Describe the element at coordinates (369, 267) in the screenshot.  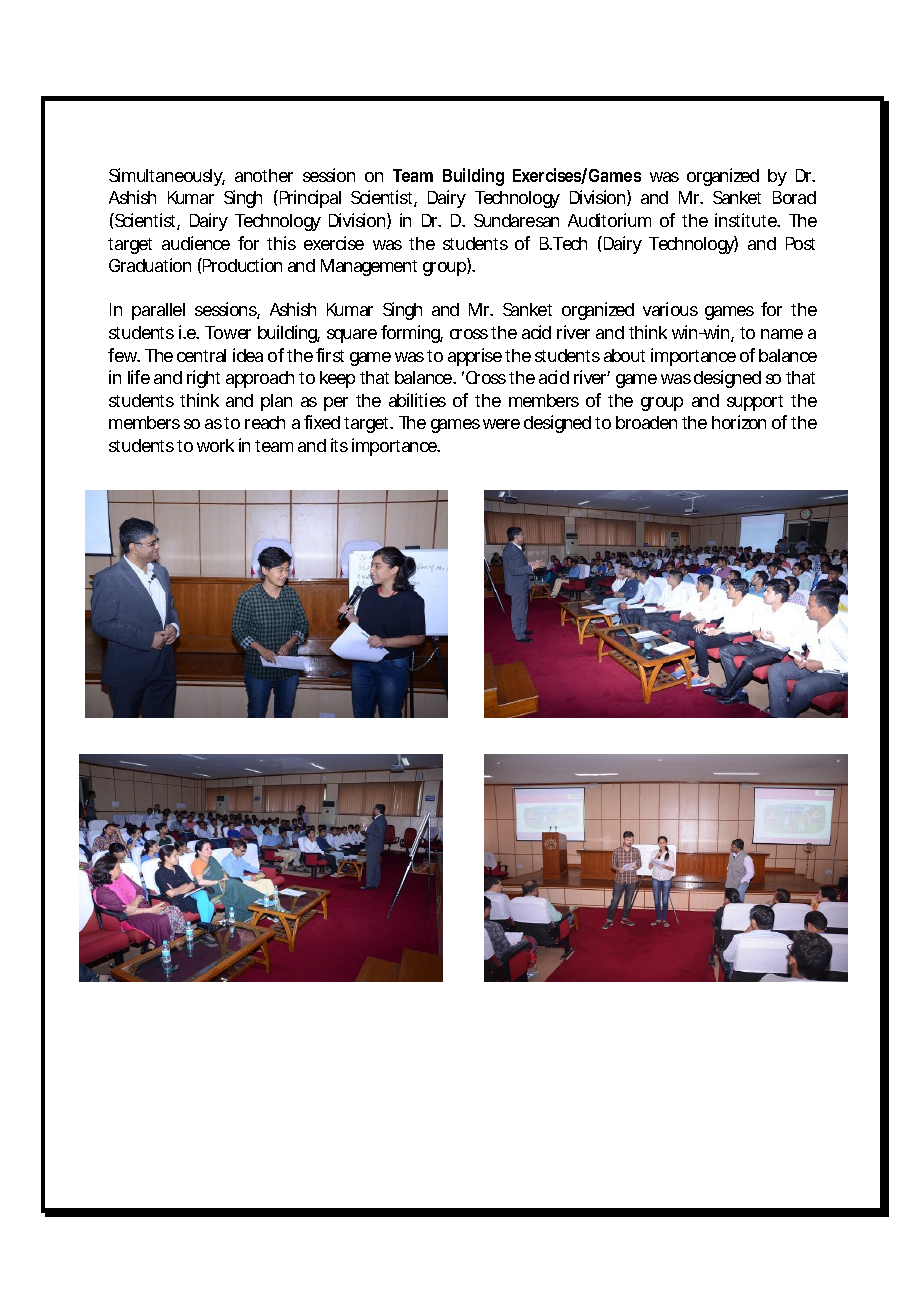
I see `Management` at that location.
